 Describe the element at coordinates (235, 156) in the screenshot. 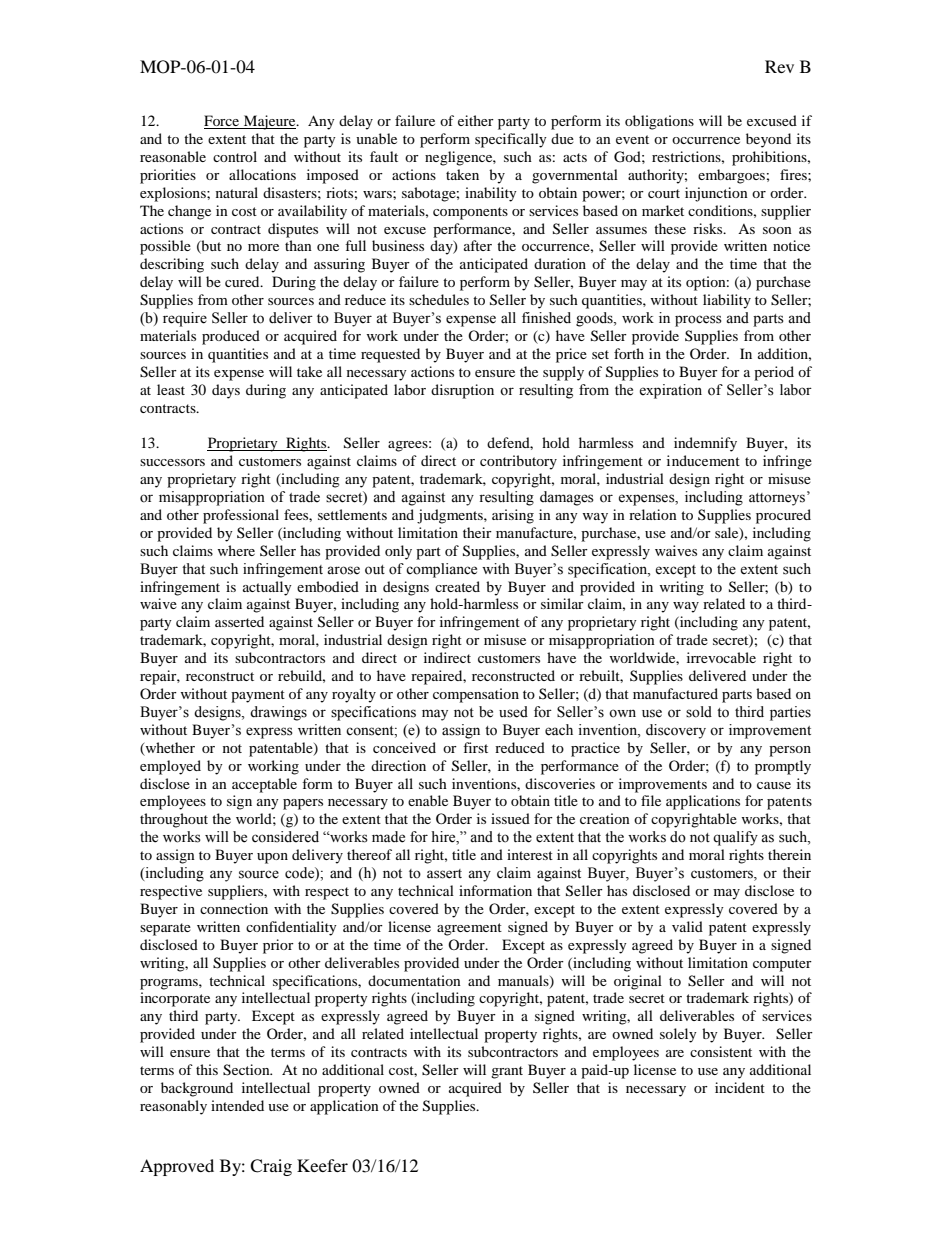

I see `control` at that location.
